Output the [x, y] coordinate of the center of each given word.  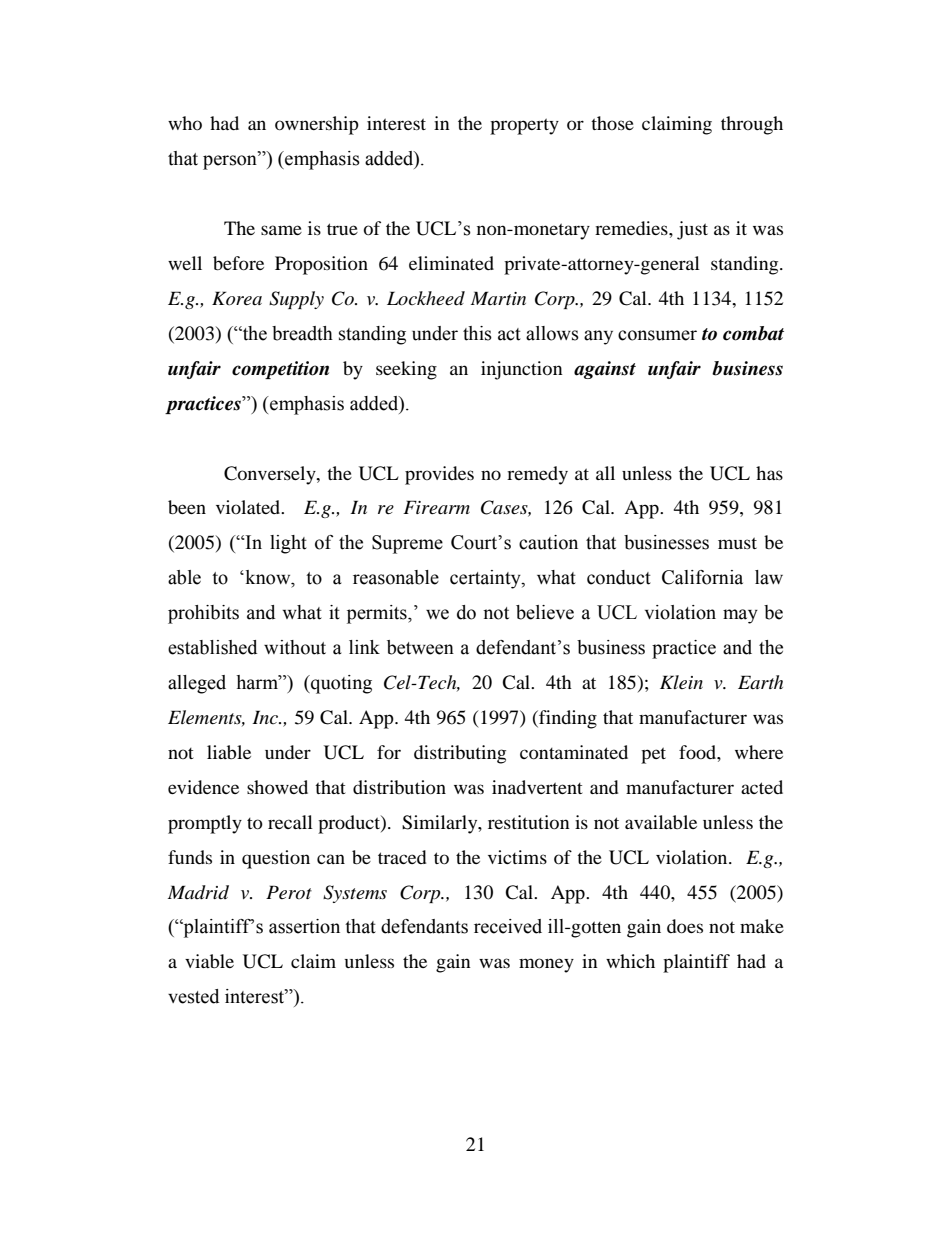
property [524, 126]
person [231, 162]
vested [193, 996]
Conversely [271, 475]
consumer [657, 335]
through [752, 125]
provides [439, 475]
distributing [460, 754]
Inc [266, 717]
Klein [681, 682]
